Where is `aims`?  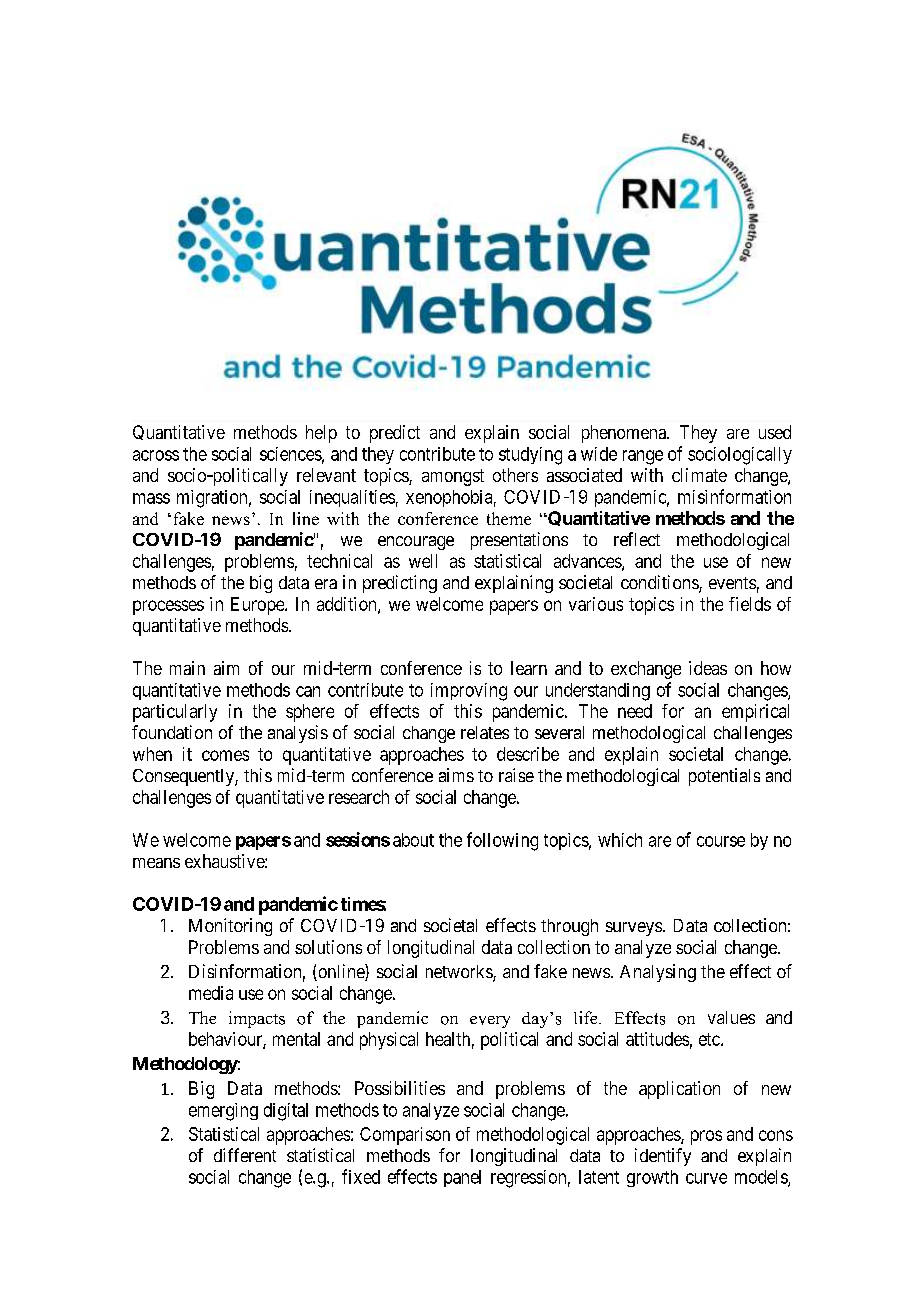 aims is located at coordinates (456, 775).
